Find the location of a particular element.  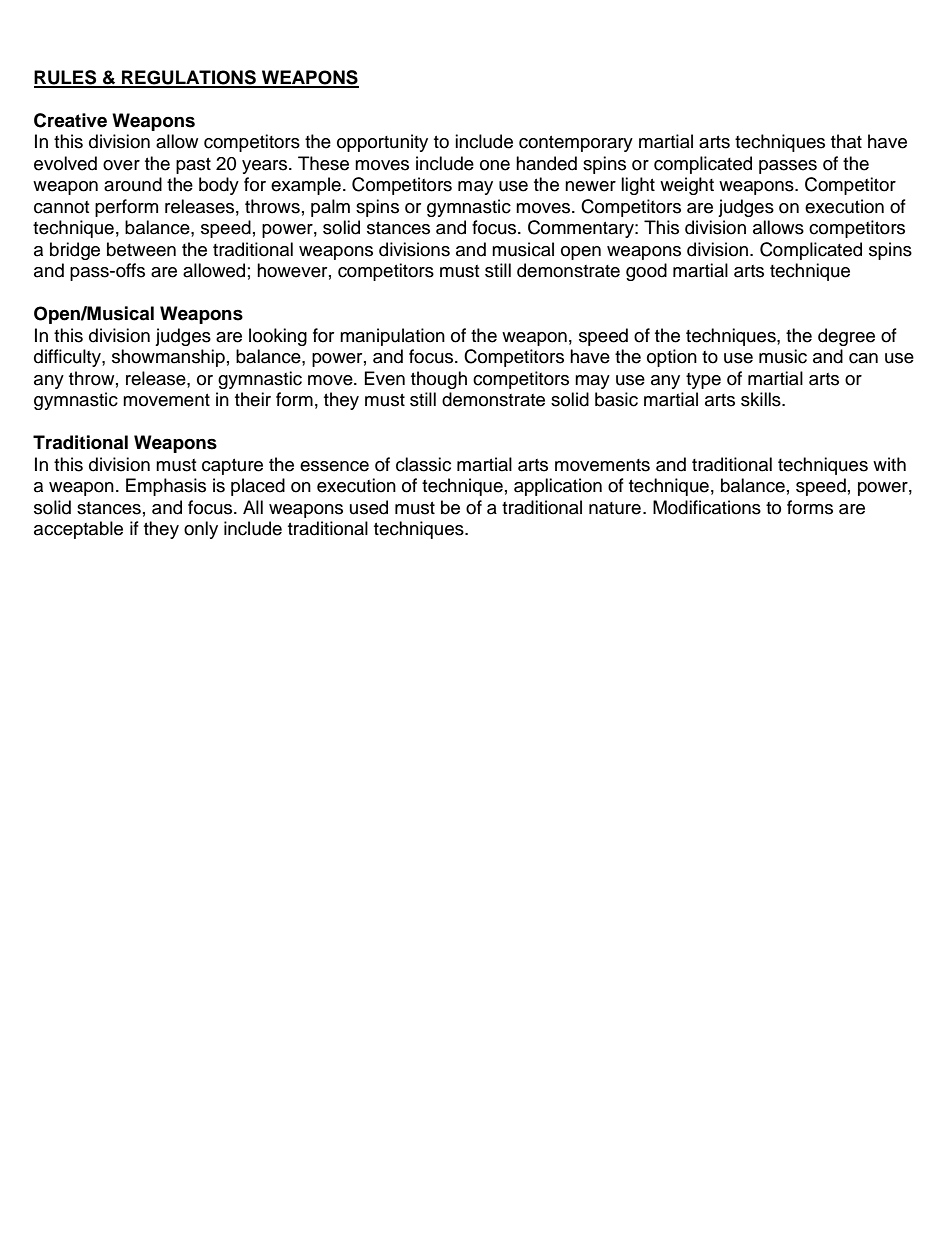

manipulation is located at coordinates (392, 337).
